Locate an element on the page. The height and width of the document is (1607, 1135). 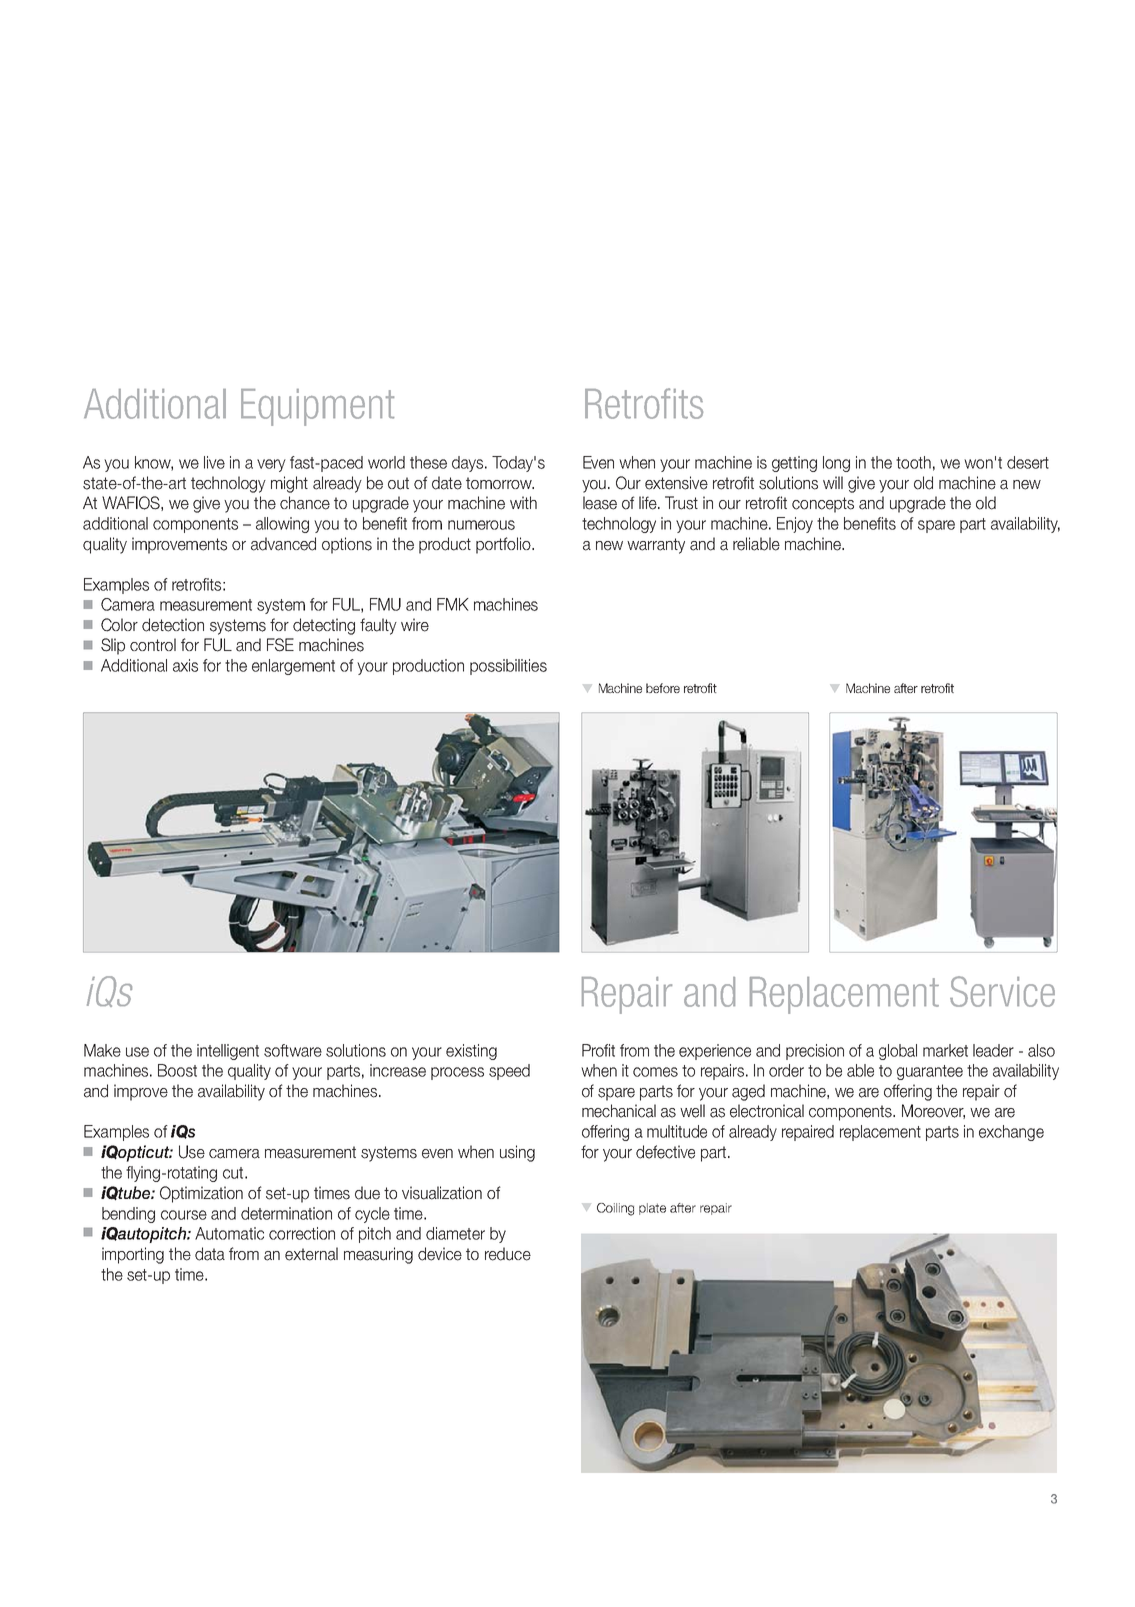
Automatic is located at coordinates (229, 1233).
